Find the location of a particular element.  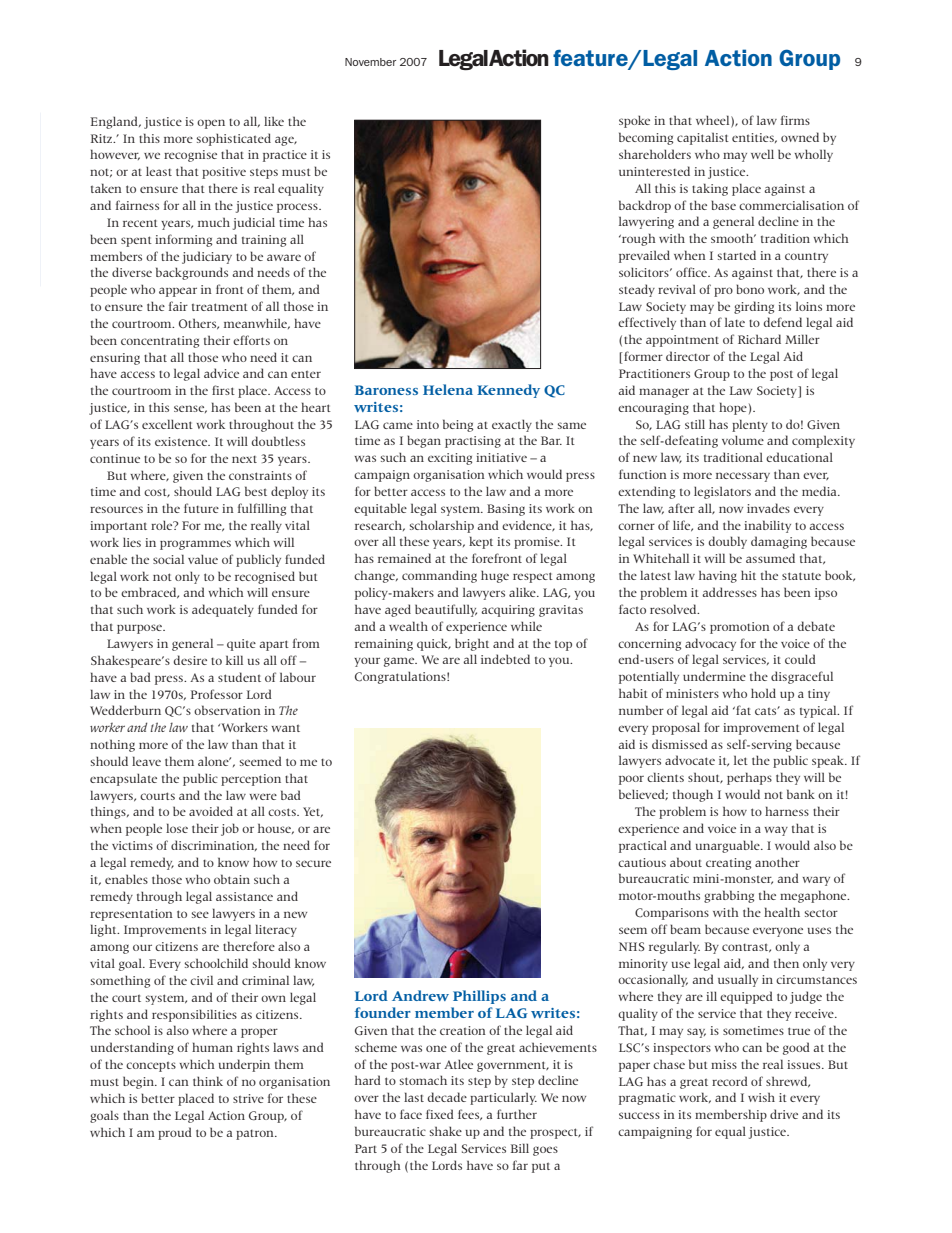

perhaps is located at coordinates (749, 778).
